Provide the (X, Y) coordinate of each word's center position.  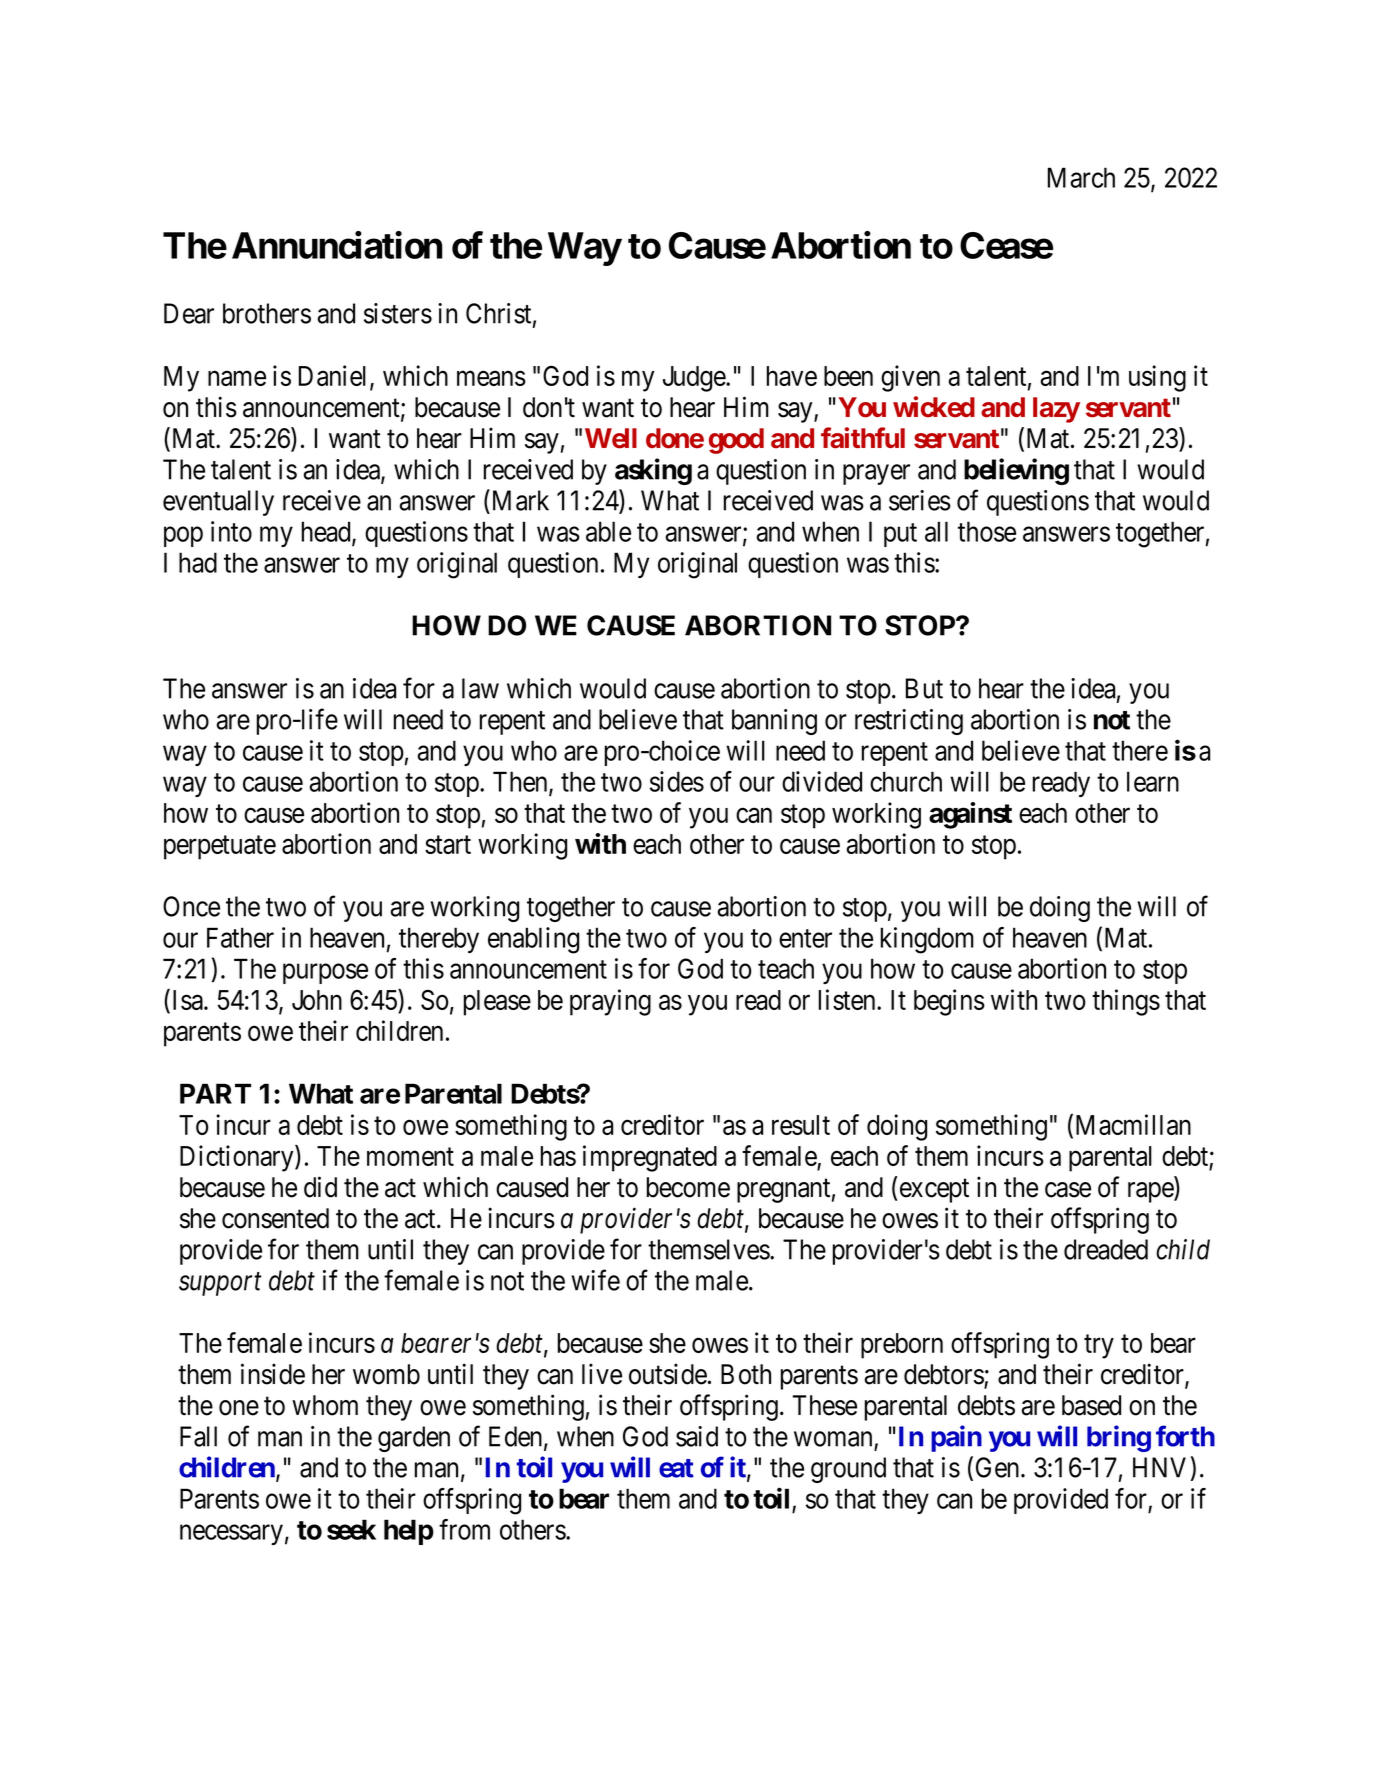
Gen (999, 1467)
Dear (189, 313)
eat (676, 1468)
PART (215, 1093)
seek (351, 1529)
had (198, 562)
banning (774, 722)
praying (610, 1002)
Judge (695, 379)
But (924, 688)
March (1081, 177)
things (1126, 1002)
